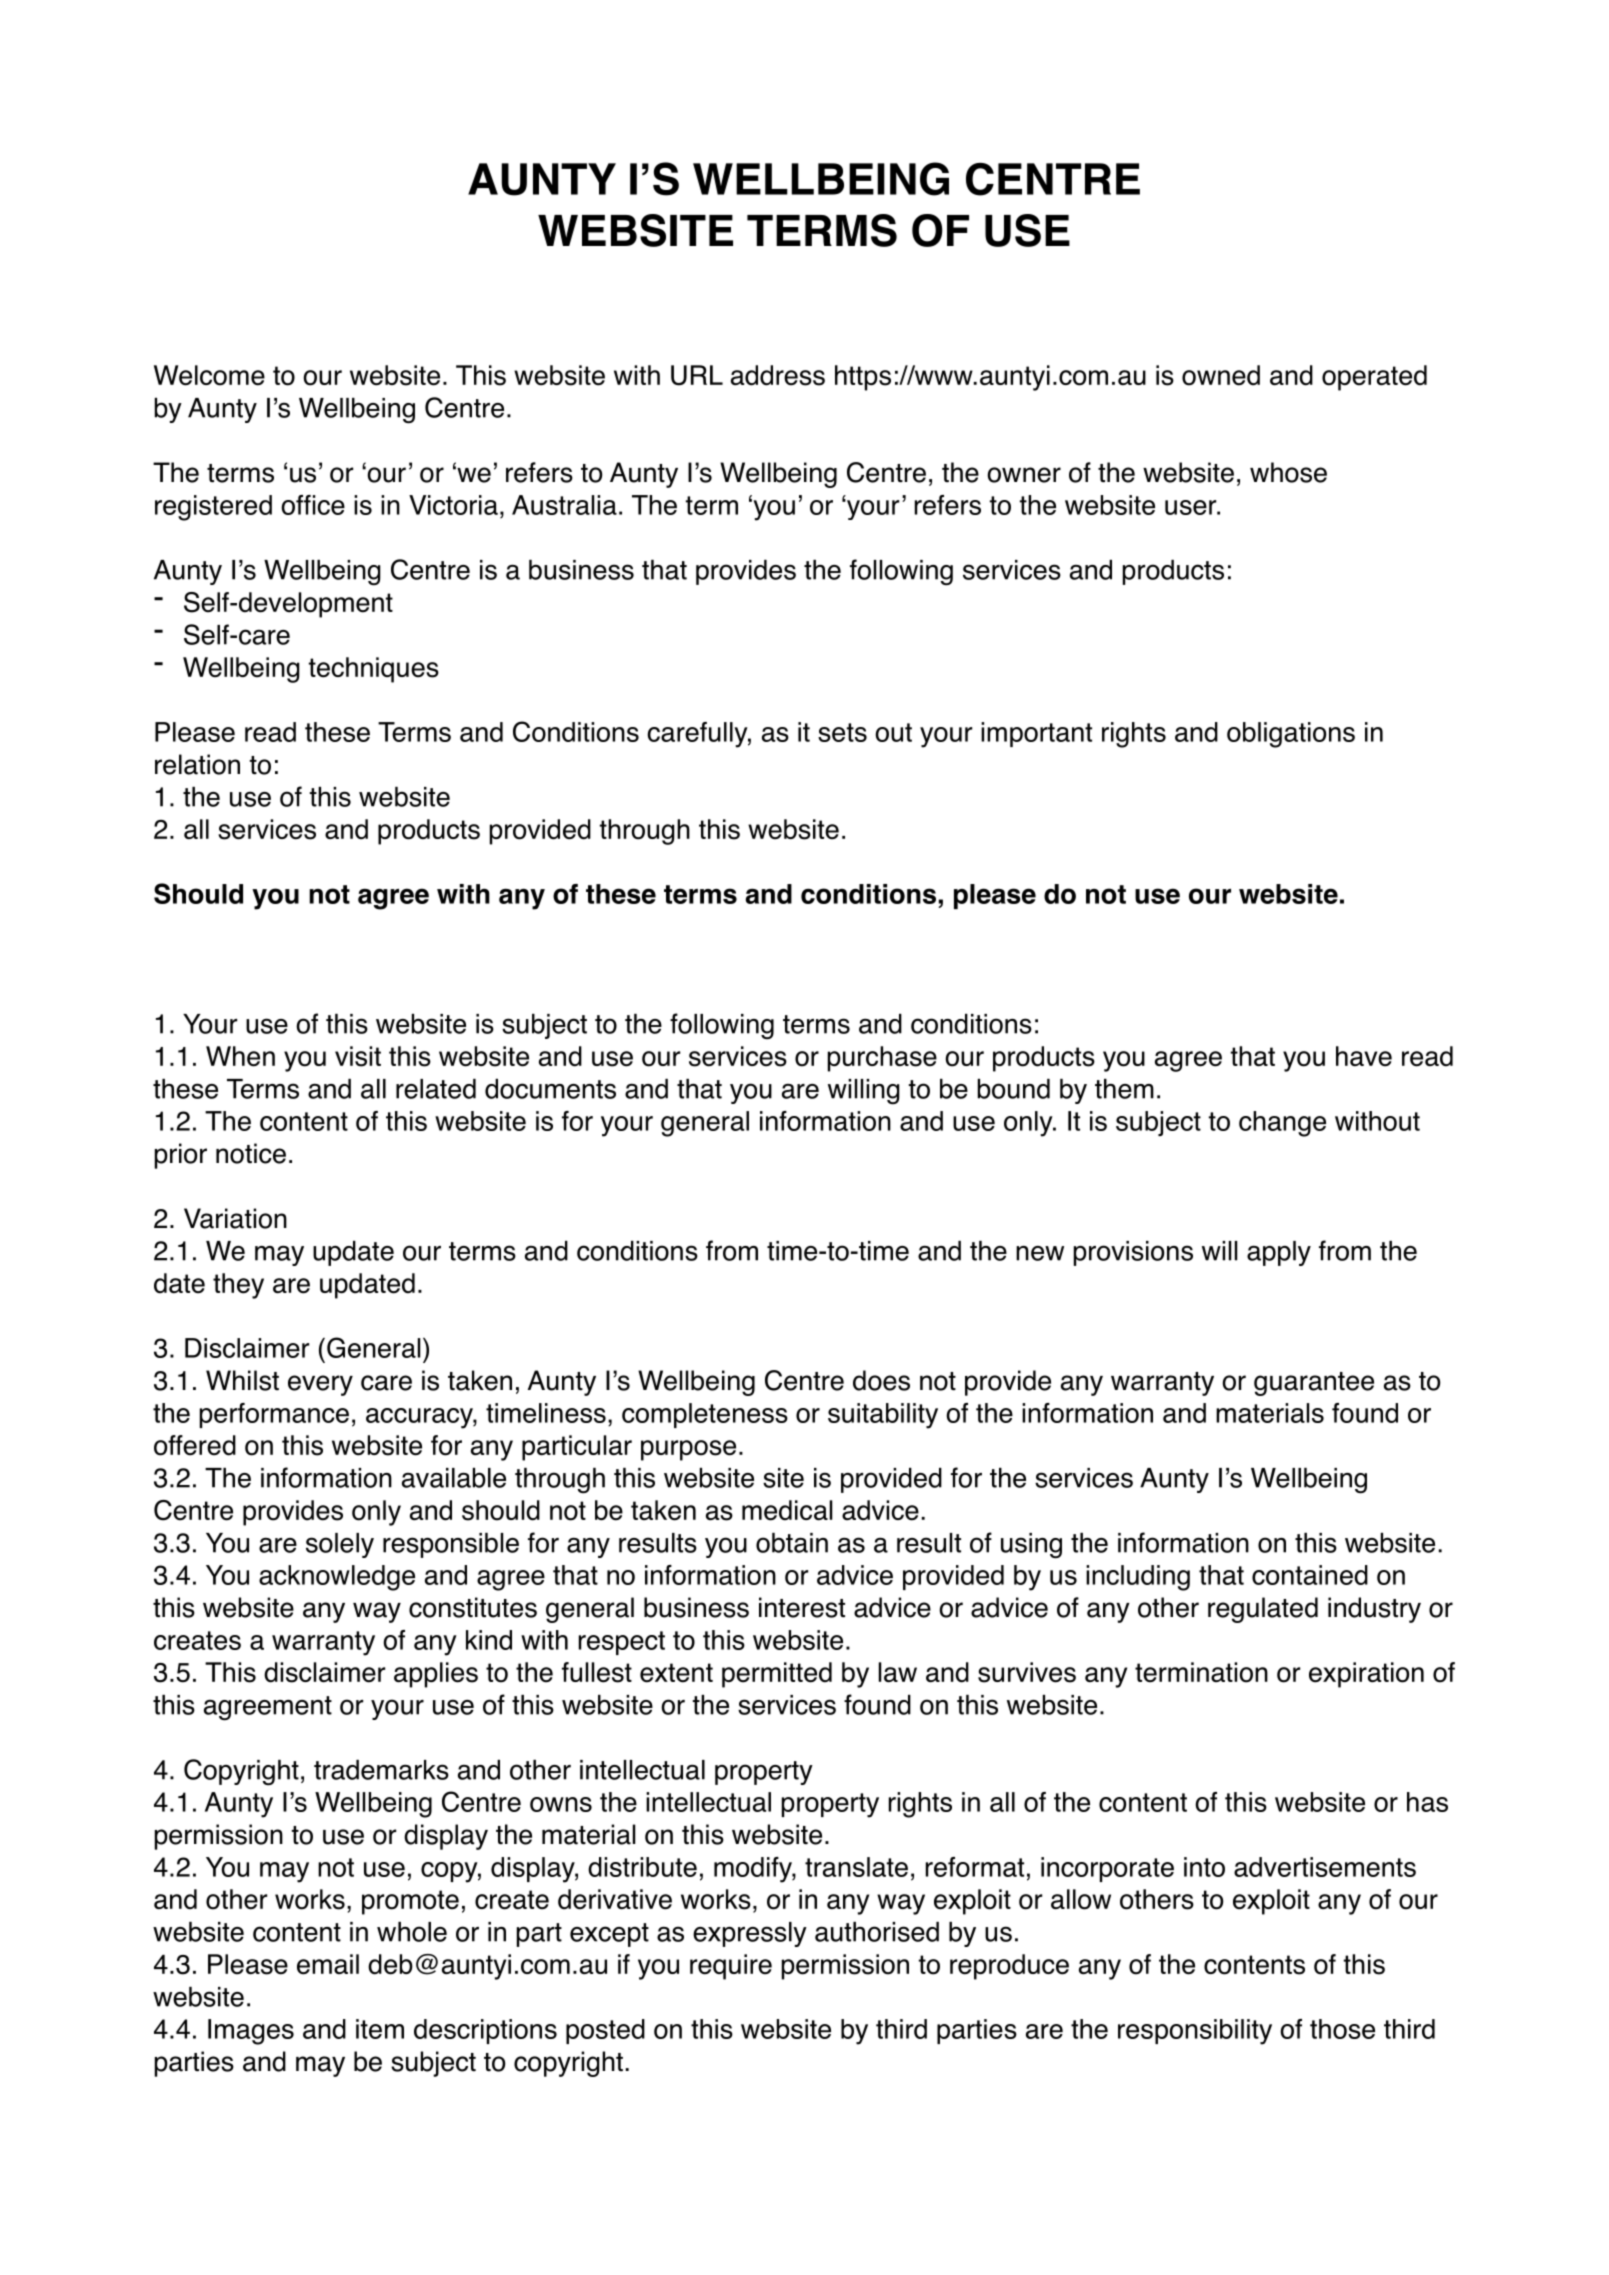  What do you see at coordinates (328, 1964) in the screenshot?
I see `email` at bounding box center [328, 1964].
